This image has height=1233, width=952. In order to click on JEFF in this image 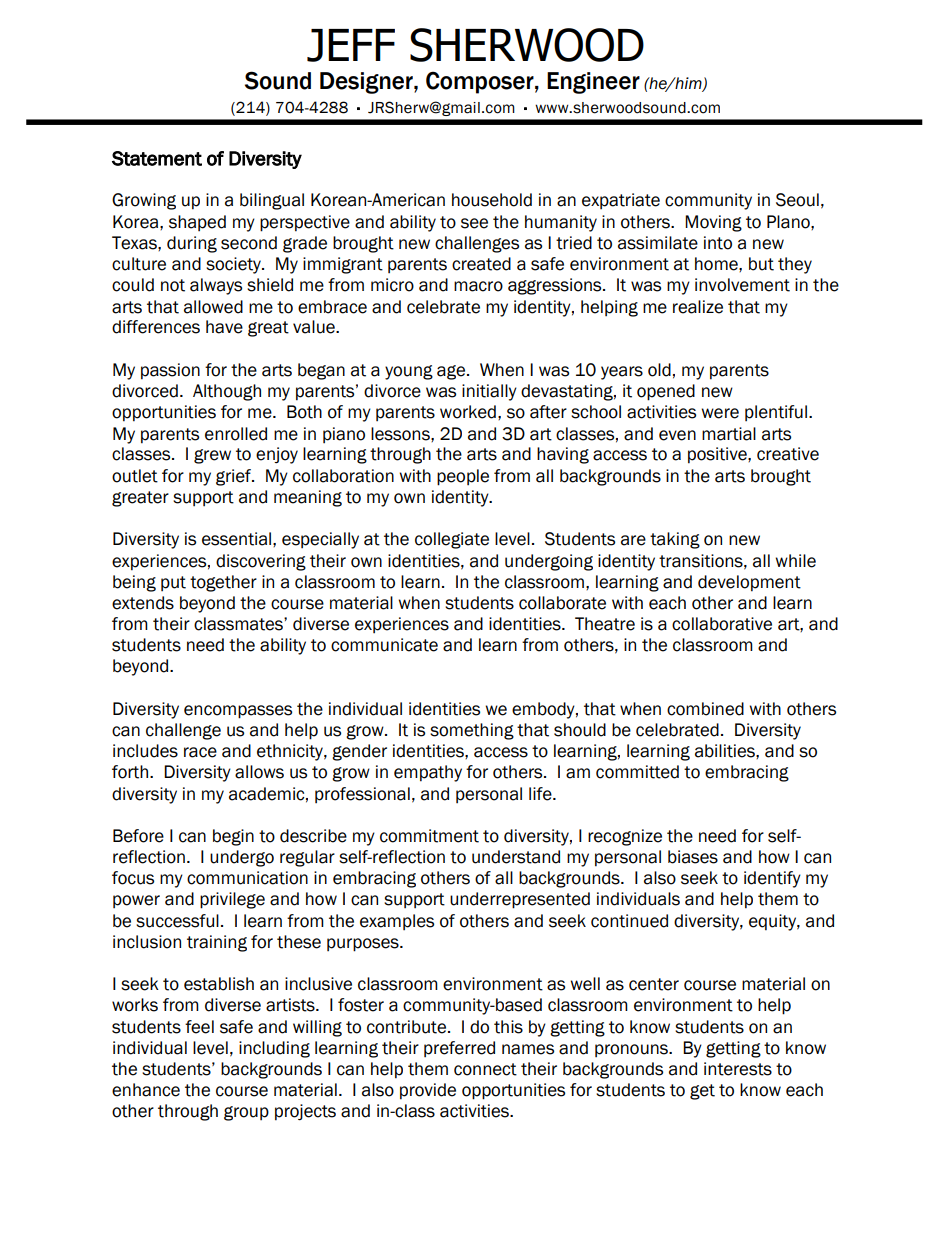, I will do `click(351, 45)`.
